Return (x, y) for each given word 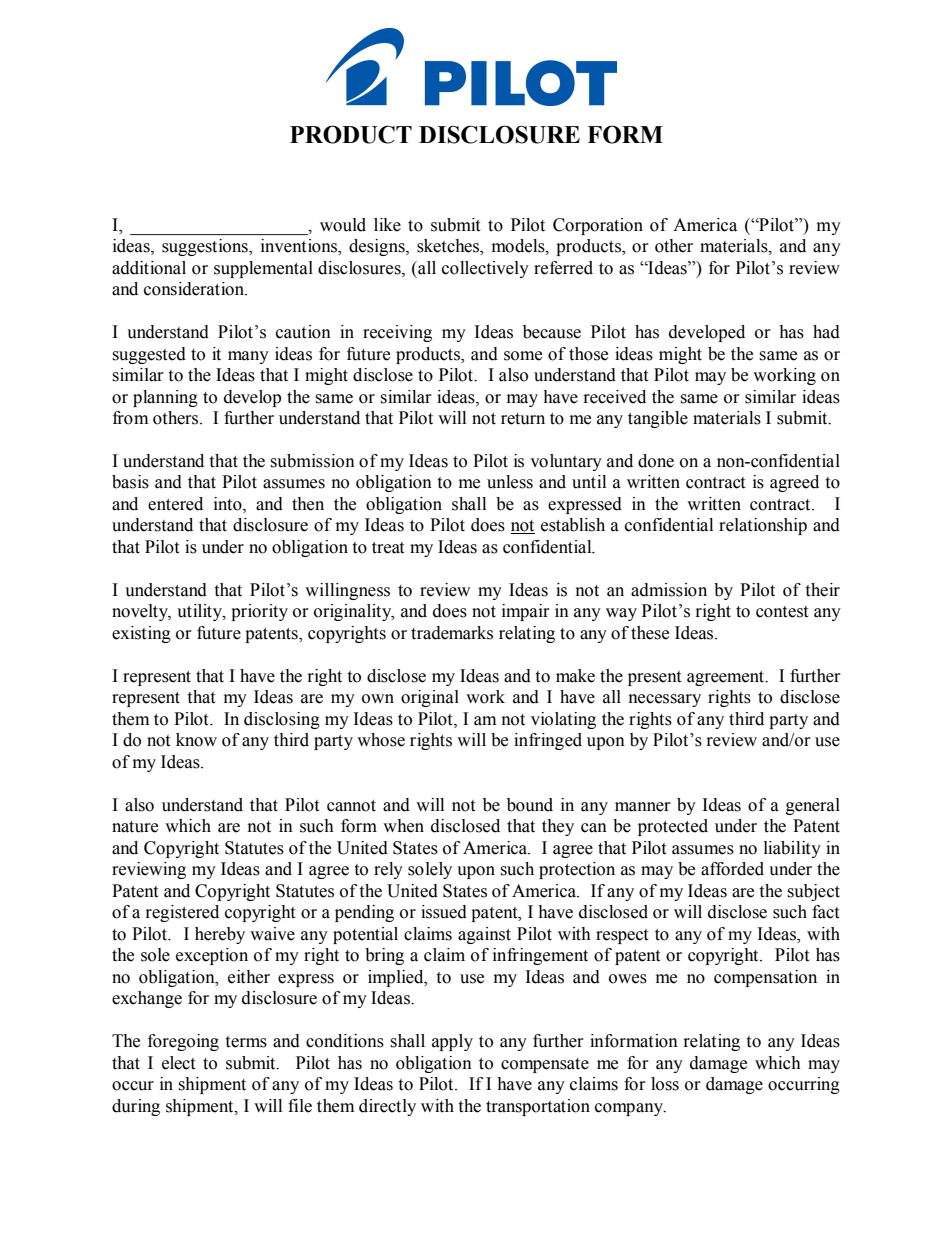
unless (510, 482)
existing (141, 634)
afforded (732, 869)
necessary (665, 700)
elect (178, 1063)
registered (182, 913)
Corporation (598, 226)
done (656, 461)
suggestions (206, 247)
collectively (485, 269)
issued (444, 912)
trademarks (452, 633)
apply (452, 1042)
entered (175, 504)
